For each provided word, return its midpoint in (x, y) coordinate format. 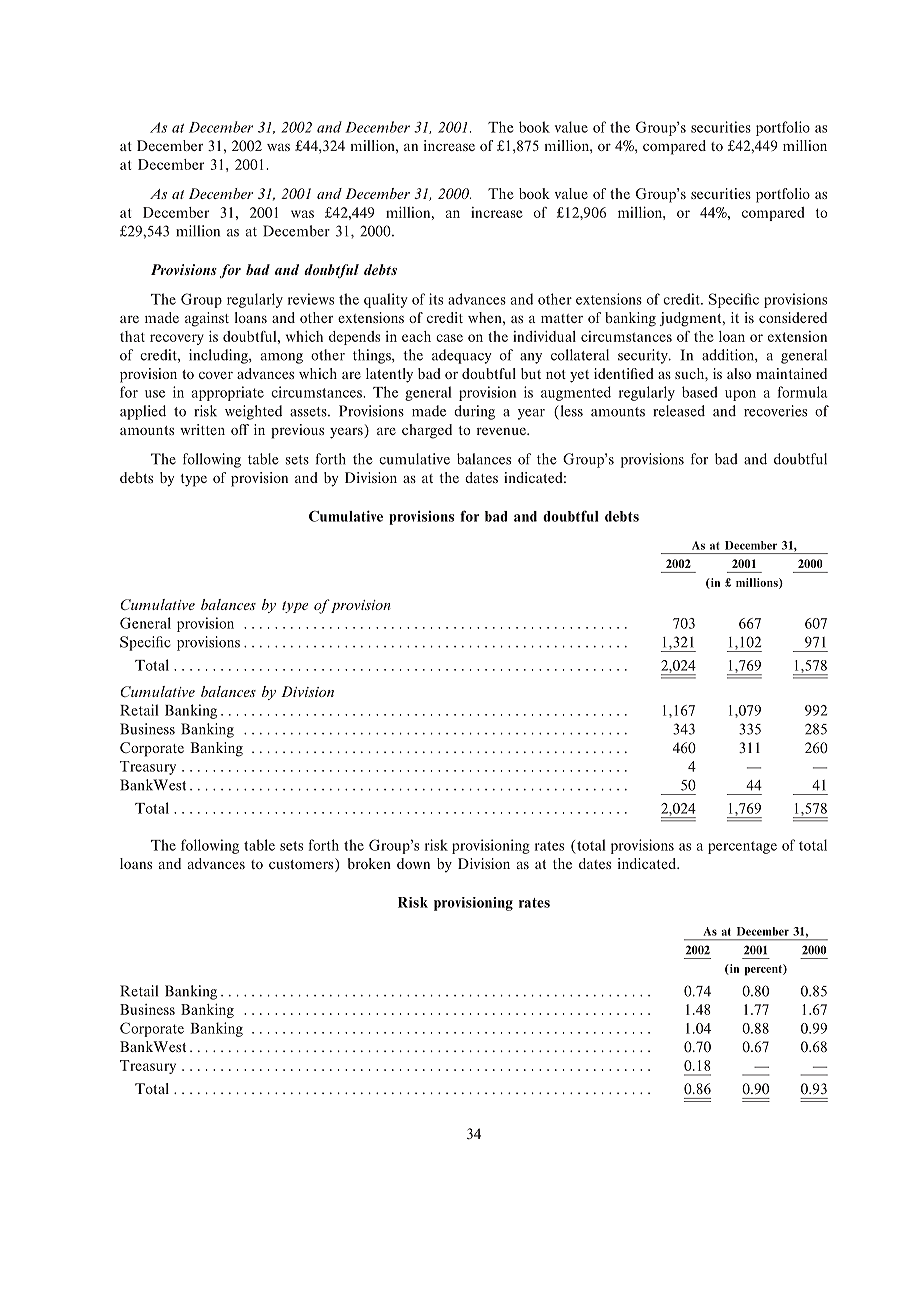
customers (302, 865)
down (413, 863)
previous (297, 431)
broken (369, 863)
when (486, 317)
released (679, 411)
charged (427, 431)
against (207, 319)
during (474, 412)
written (202, 429)
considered (793, 317)
